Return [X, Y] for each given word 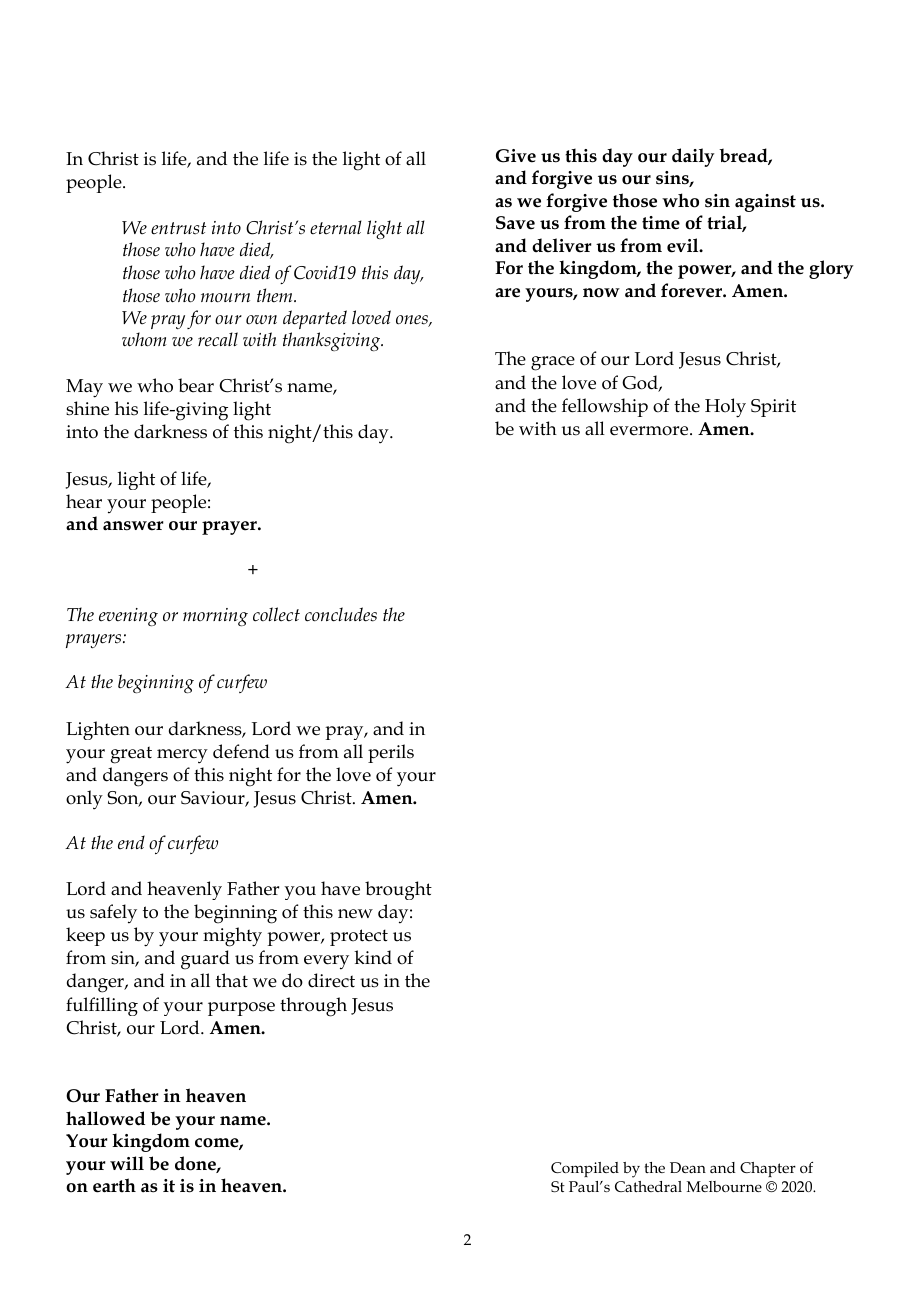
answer [133, 526]
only [84, 800]
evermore [650, 431]
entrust [178, 228]
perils [391, 753]
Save [515, 223]
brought [398, 890]
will [127, 1163]
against [765, 203]
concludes [341, 614]
